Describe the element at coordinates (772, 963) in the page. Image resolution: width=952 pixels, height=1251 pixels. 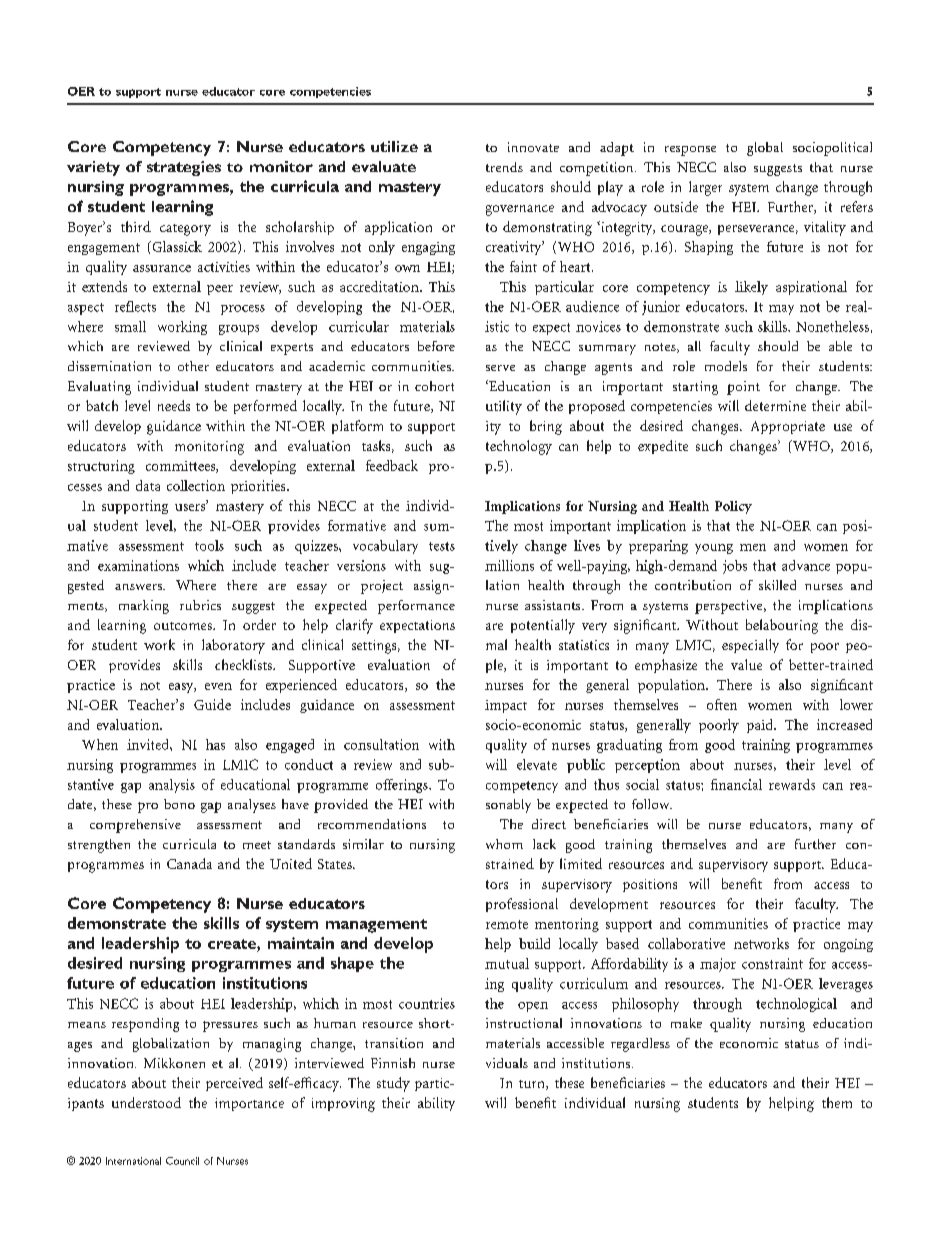
I see `constraint` at that location.
